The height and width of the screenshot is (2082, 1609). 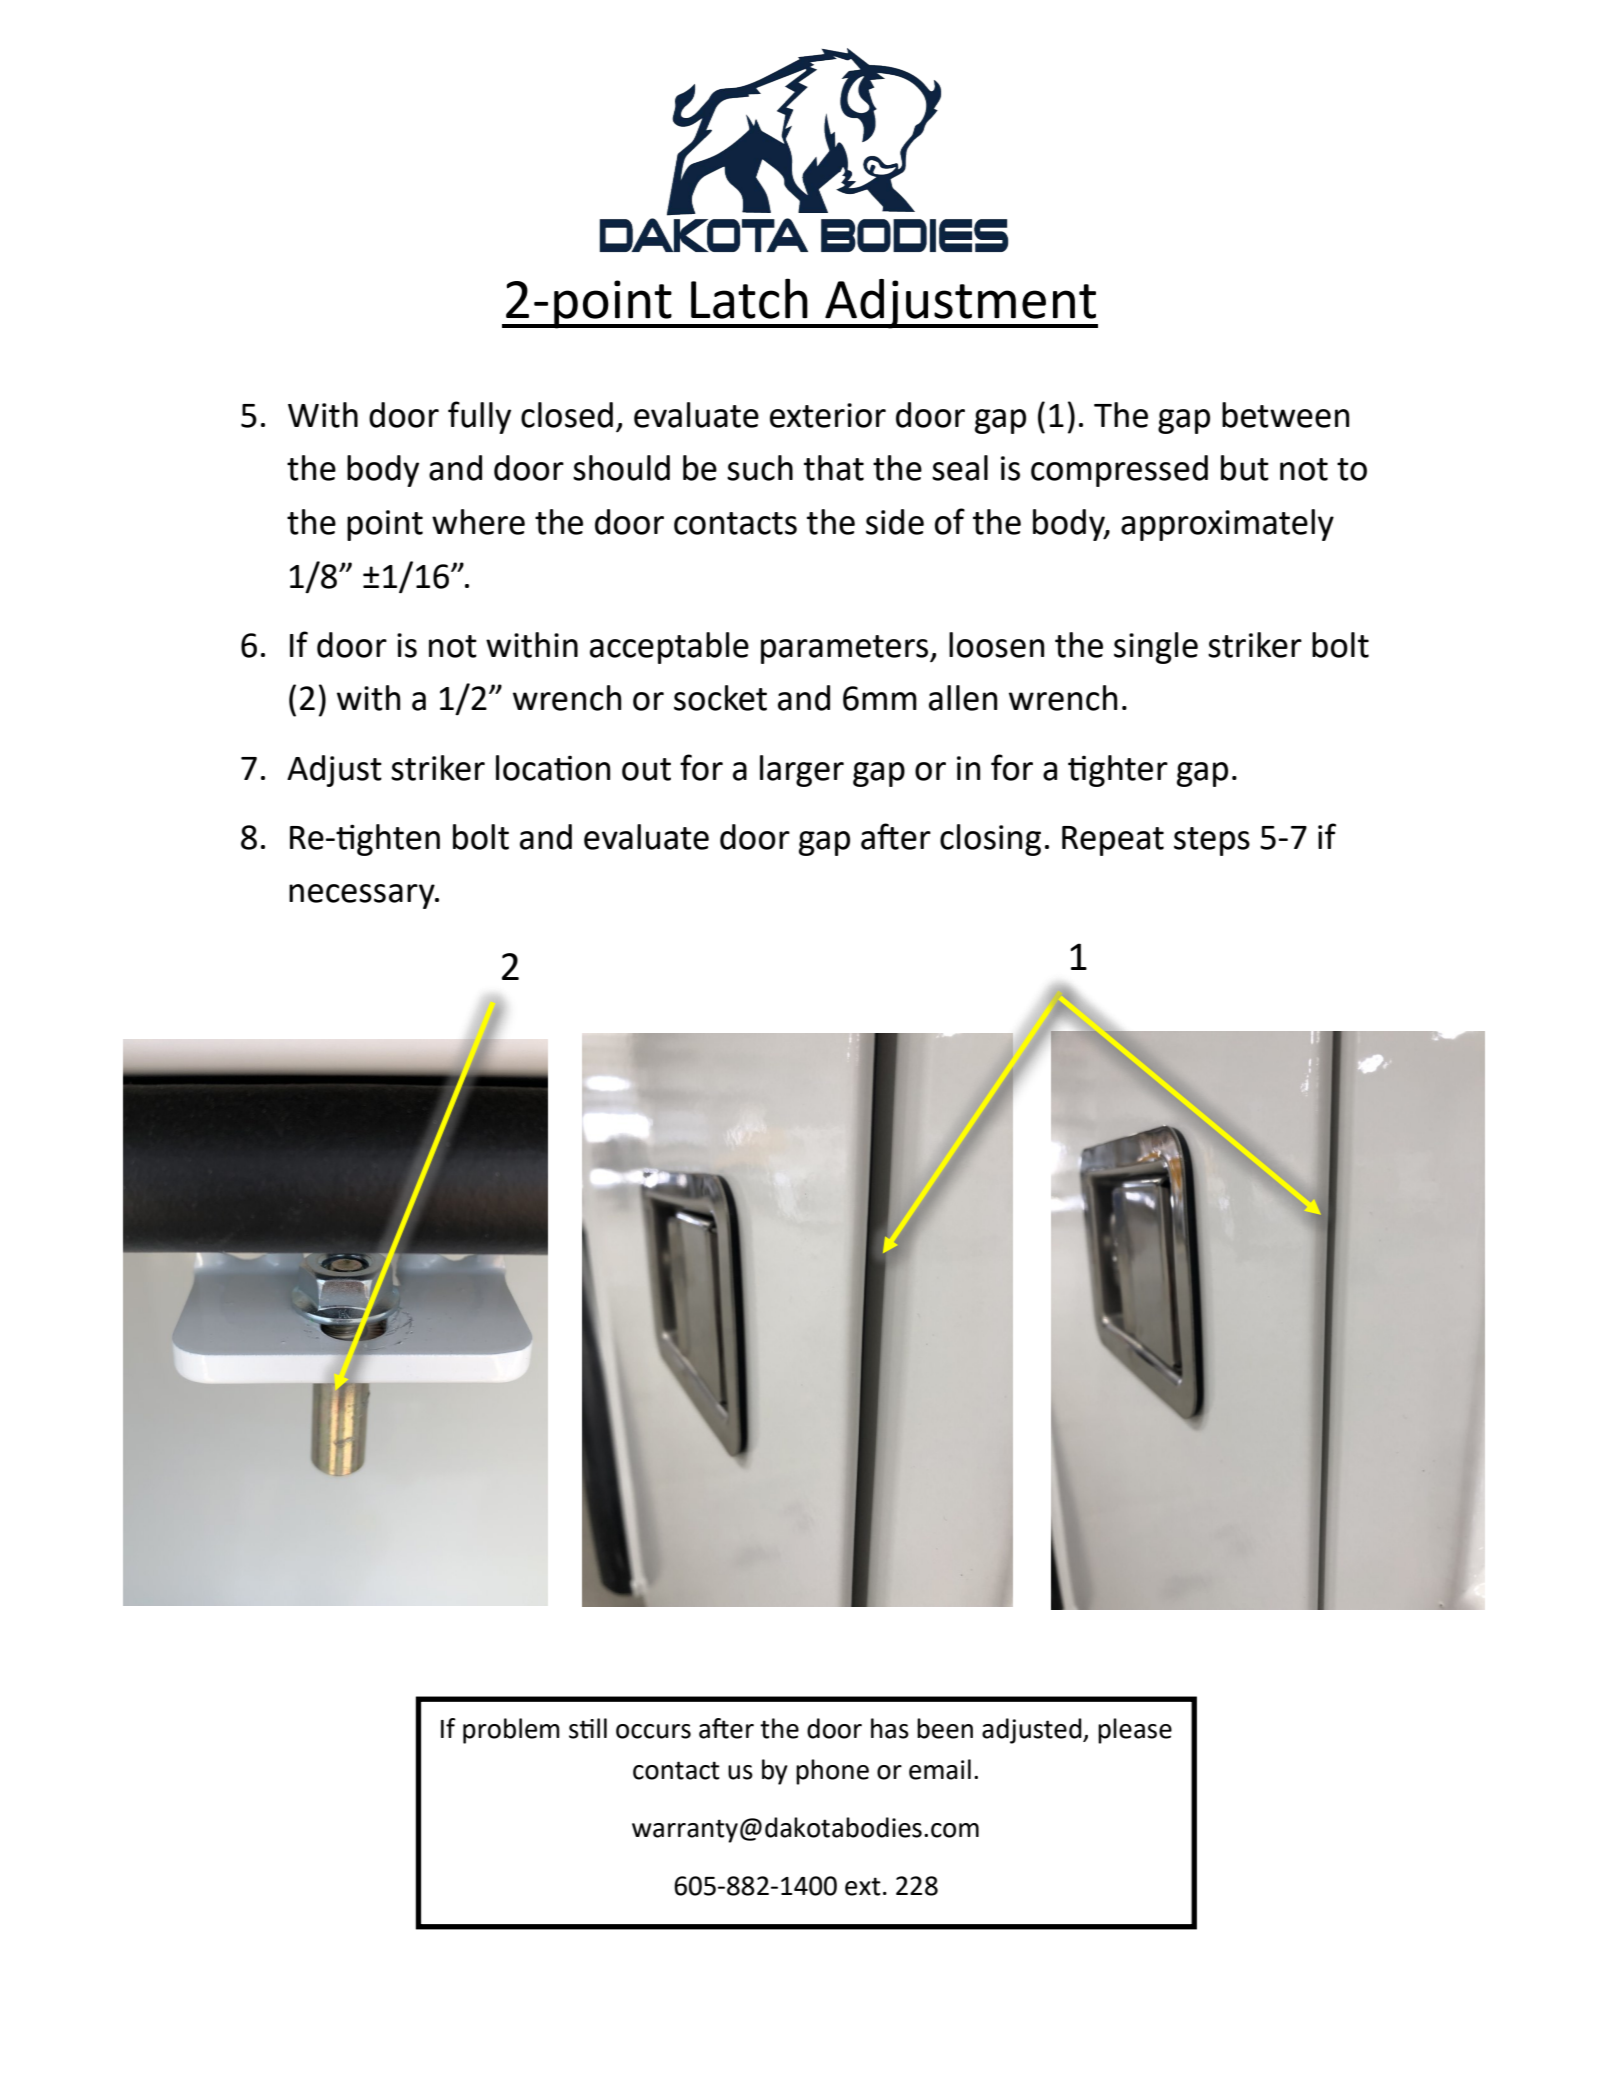 What do you see at coordinates (1113, 841) in the screenshot?
I see `Repeat` at bounding box center [1113, 841].
